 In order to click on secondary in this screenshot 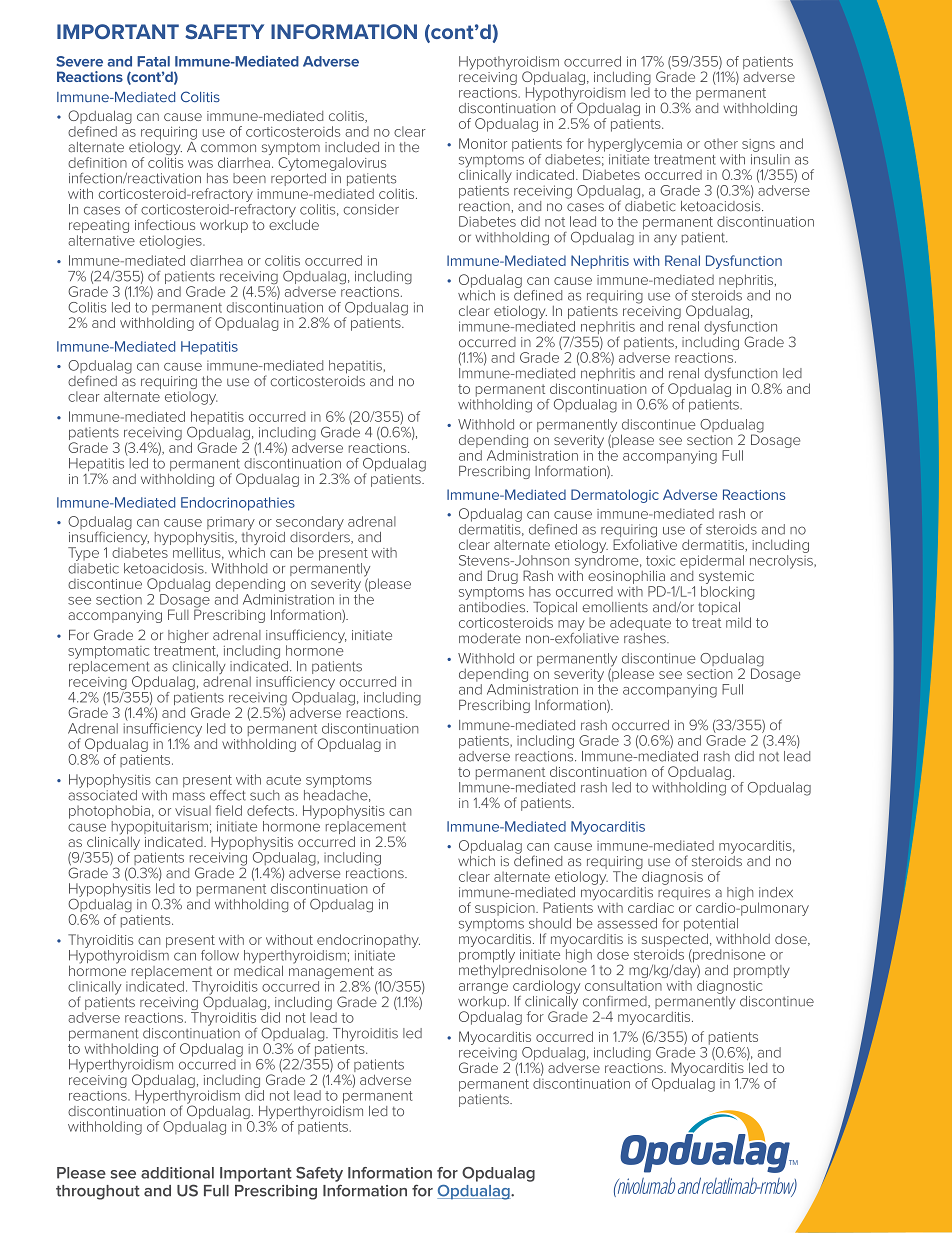, I will do `click(310, 523)`.
